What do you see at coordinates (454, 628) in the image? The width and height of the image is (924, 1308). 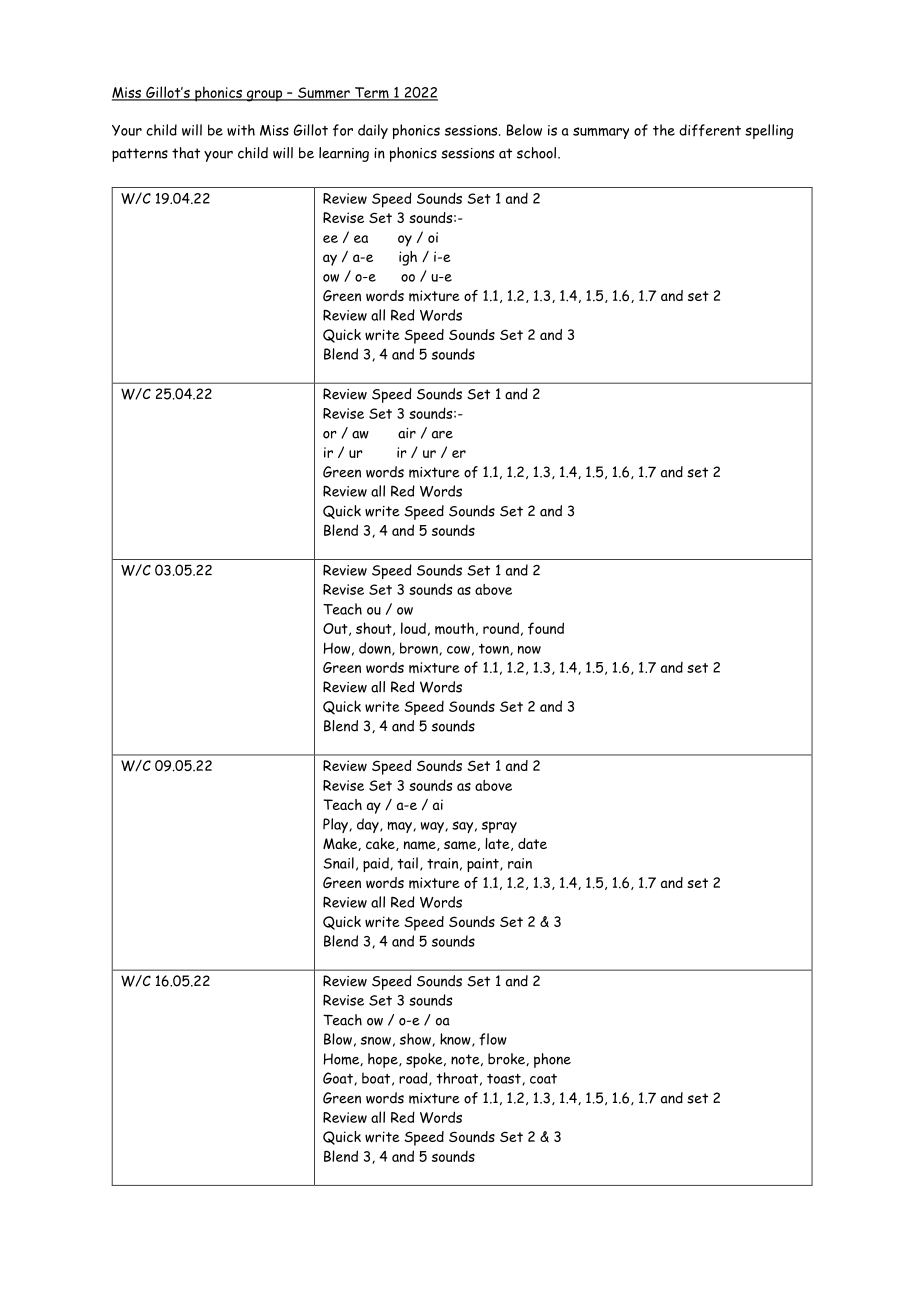 I see `mouth` at bounding box center [454, 628].
